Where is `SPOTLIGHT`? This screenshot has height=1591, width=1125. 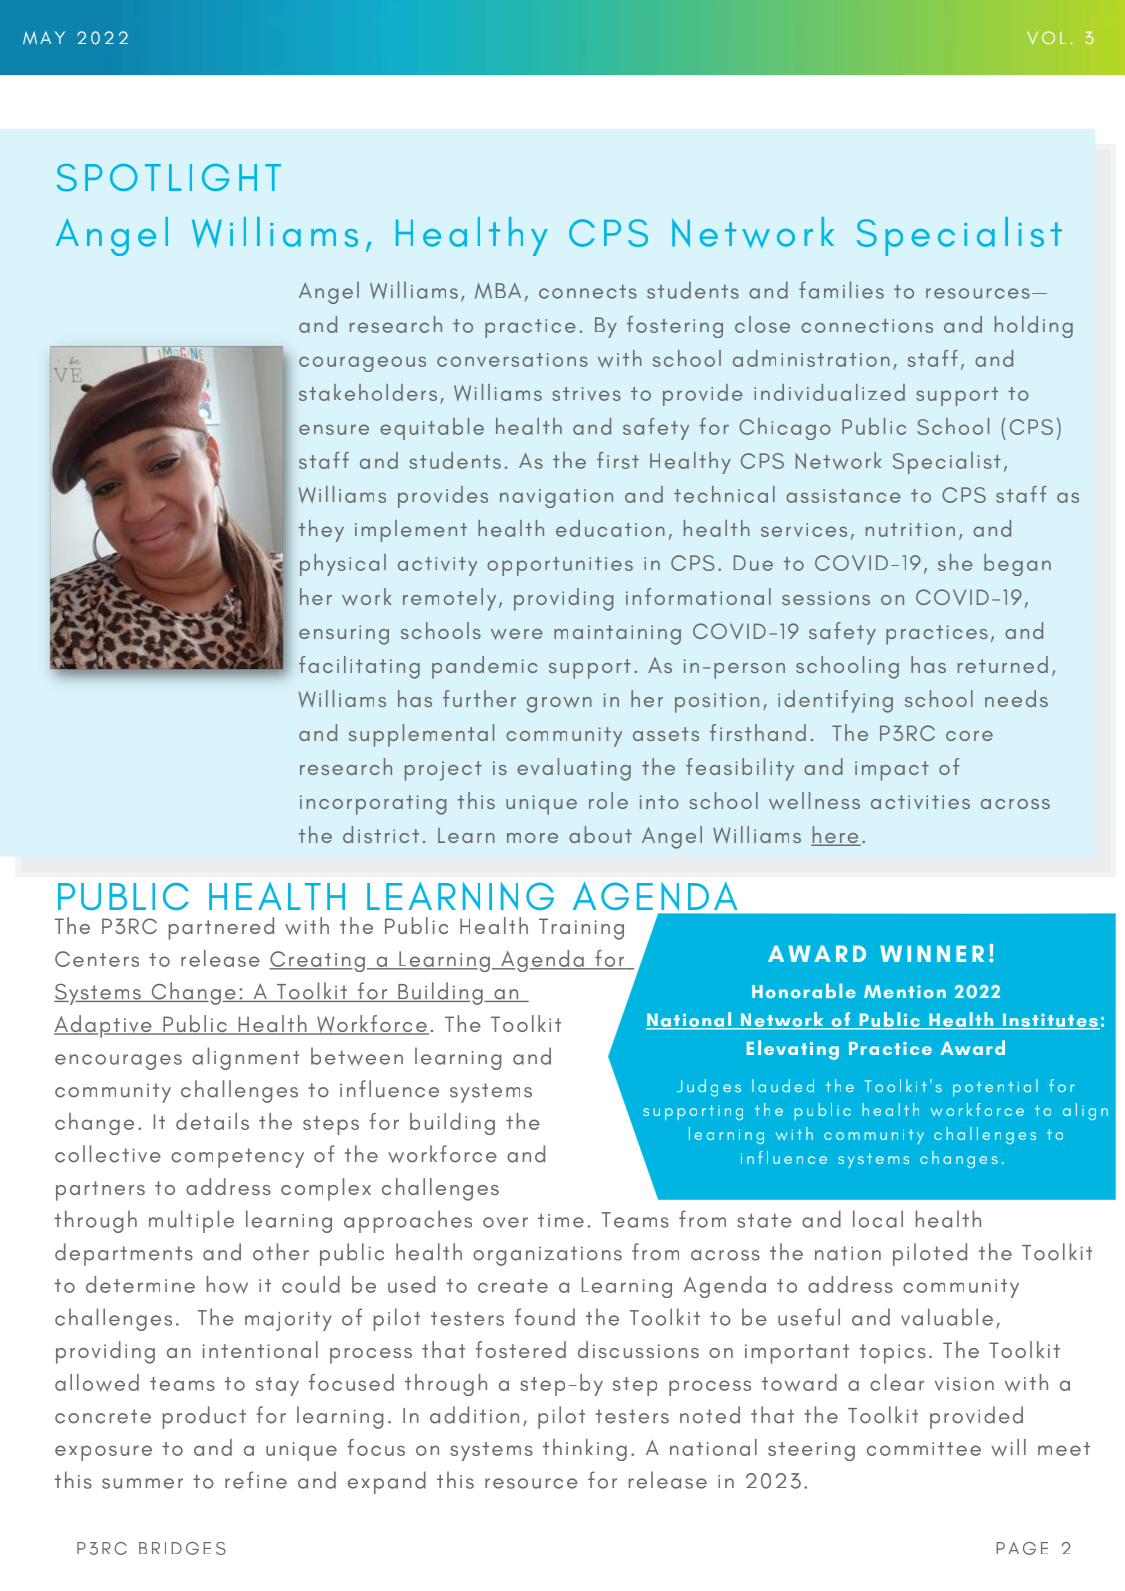 SPOTLIGHT is located at coordinates (169, 177).
